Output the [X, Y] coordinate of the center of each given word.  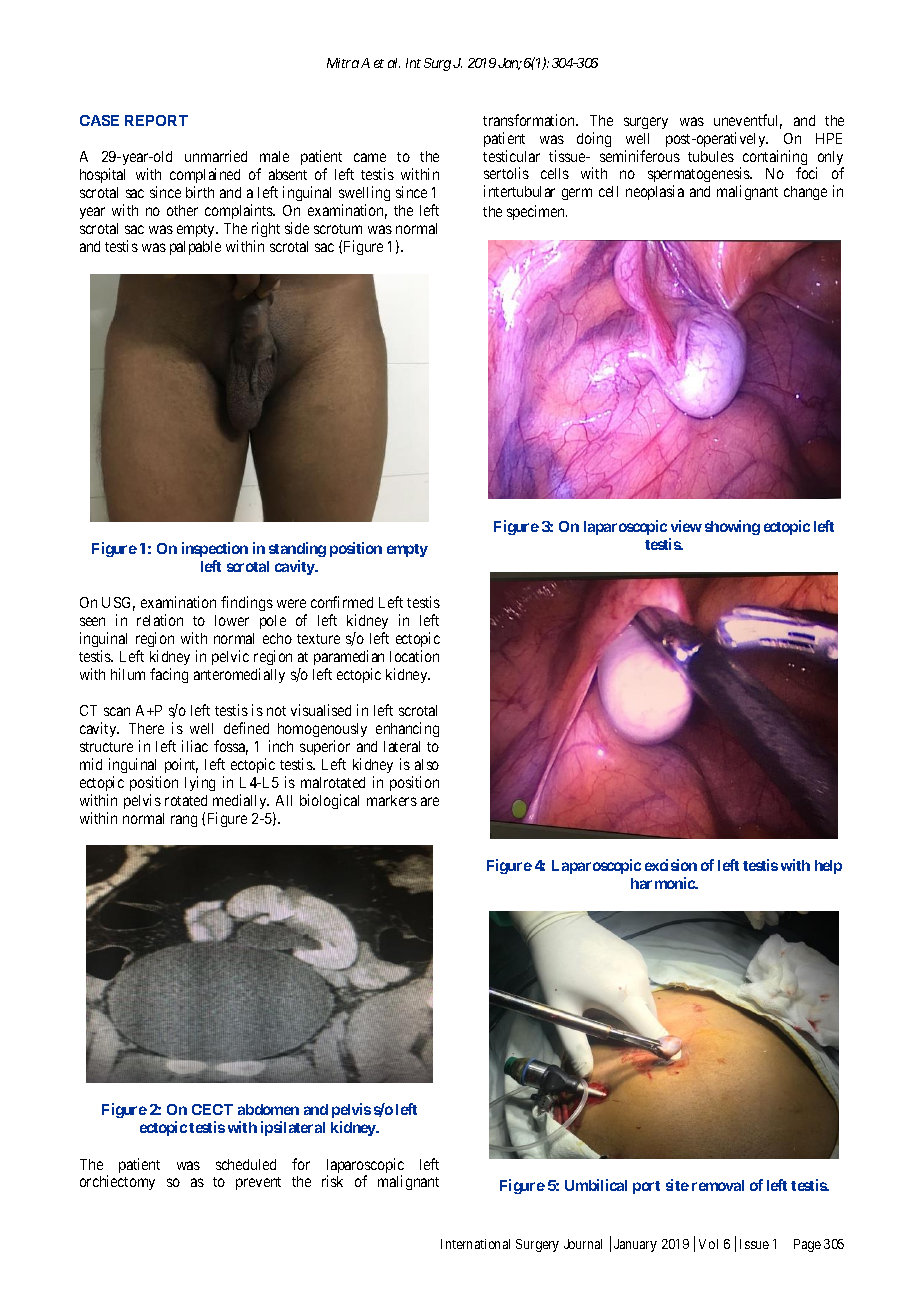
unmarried [216, 156]
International [475, 1244]
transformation [530, 120]
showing [732, 527]
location [414, 656]
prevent [258, 1183]
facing [169, 675]
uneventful [748, 121]
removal [718, 1185]
